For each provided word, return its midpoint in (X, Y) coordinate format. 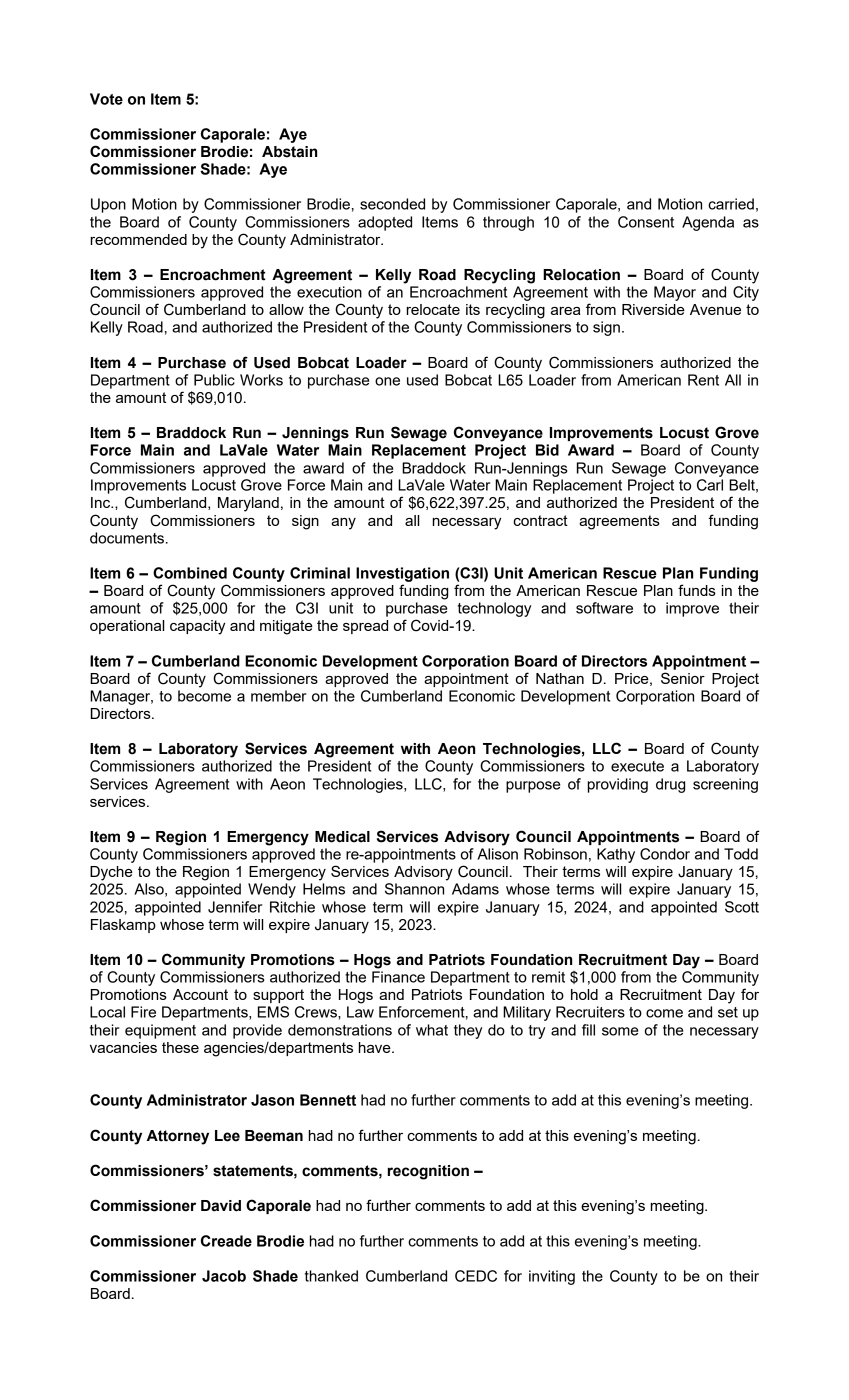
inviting (552, 1277)
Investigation (402, 574)
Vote (106, 99)
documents (127, 538)
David (221, 1206)
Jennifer (235, 907)
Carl (710, 485)
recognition (428, 1172)
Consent (646, 222)
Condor (665, 854)
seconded (392, 204)
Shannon (414, 889)
